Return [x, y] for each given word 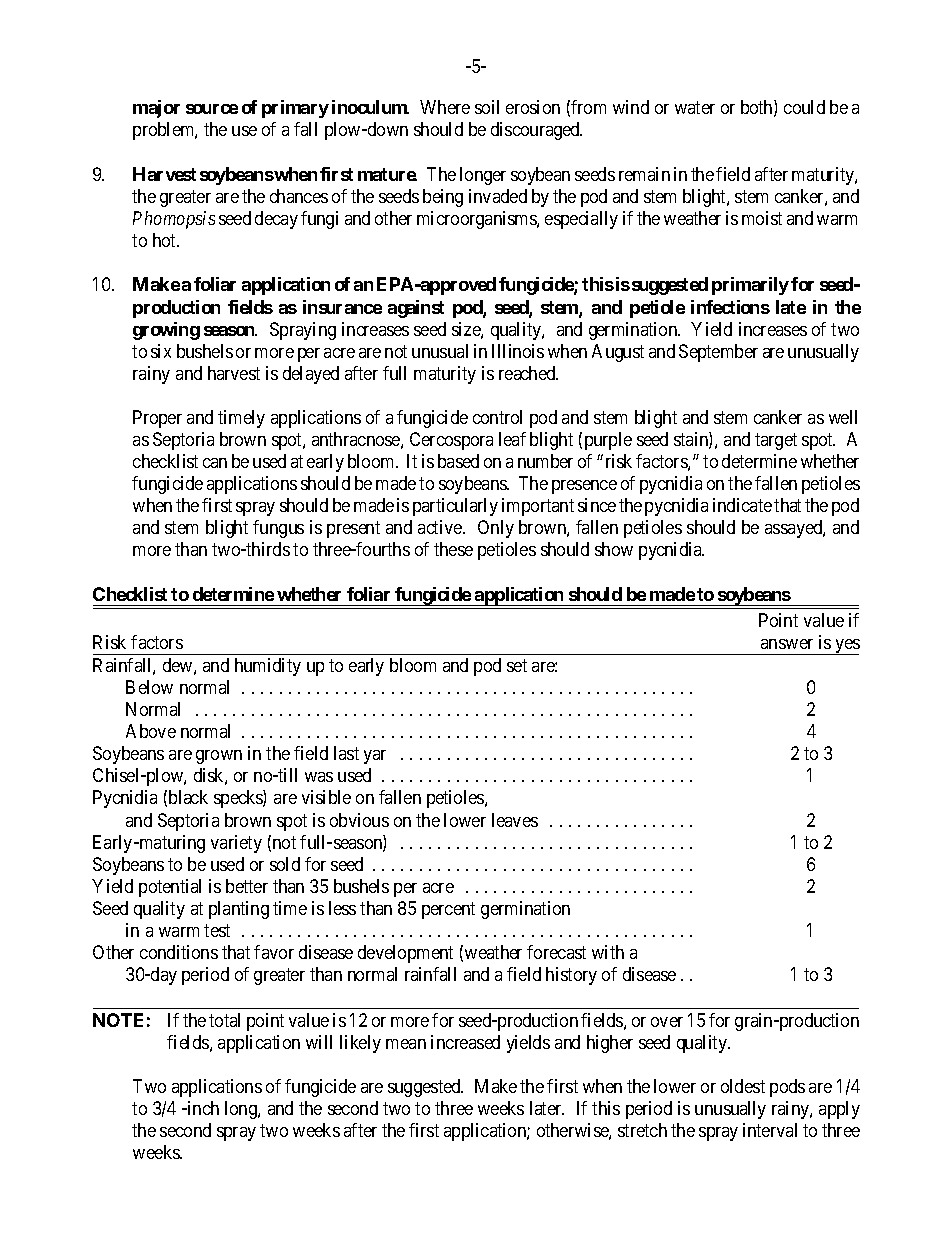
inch [202, 1108]
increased [465, 1042]
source [212, 109]
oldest [743, 1086]
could [804, 107]
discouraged [536, 131]
